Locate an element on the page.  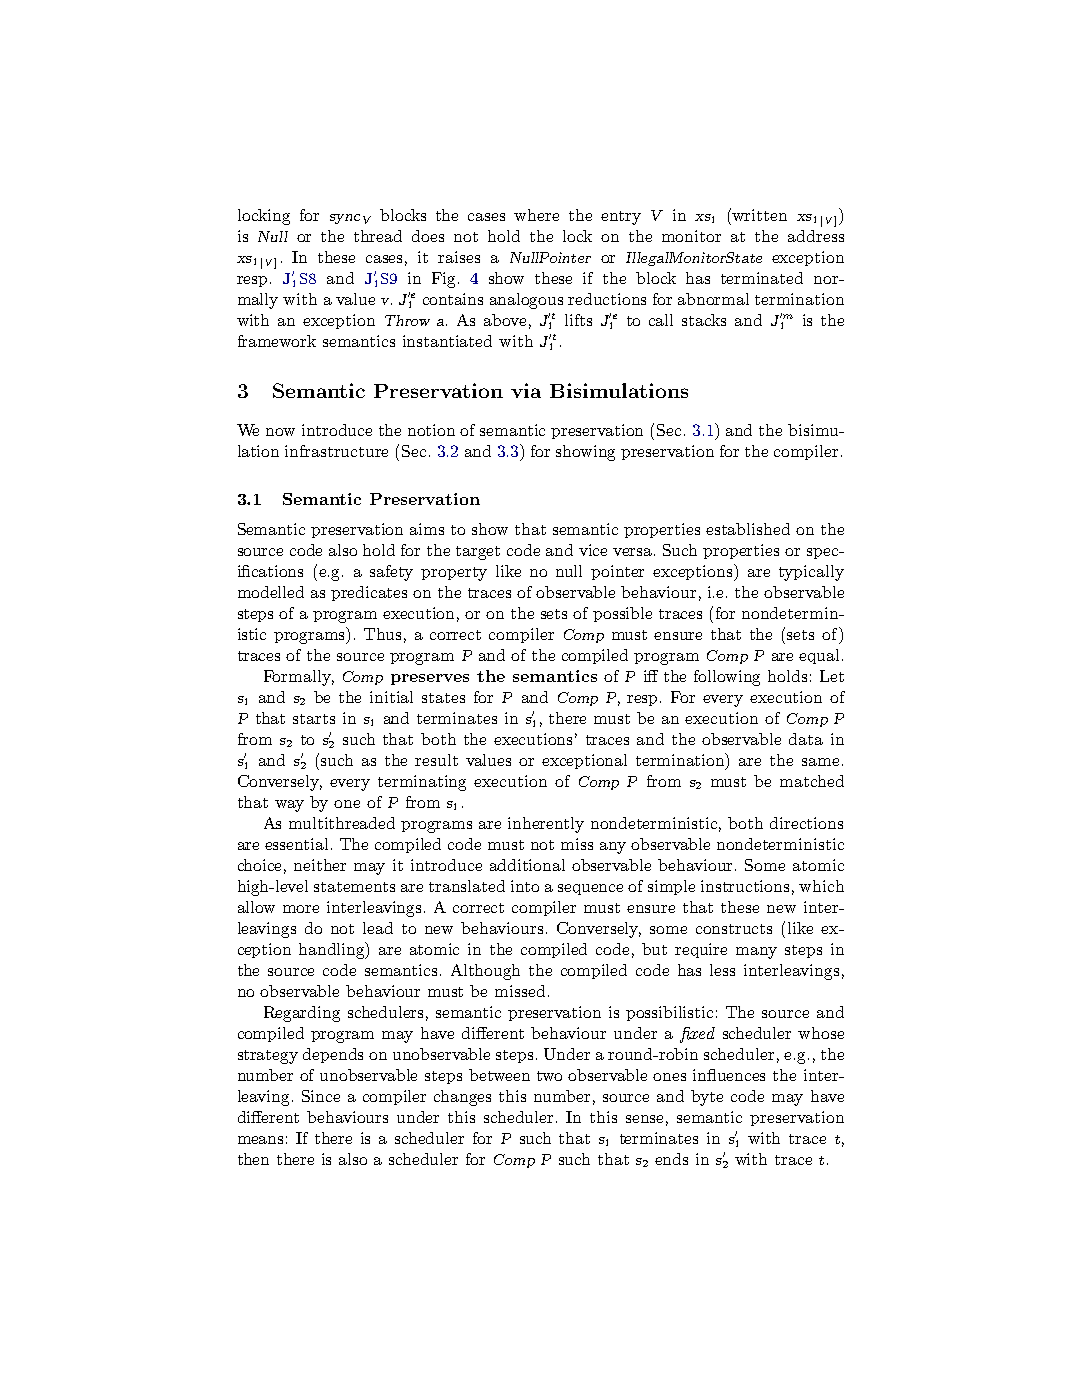
then is located at coordinates (253, 1159).
